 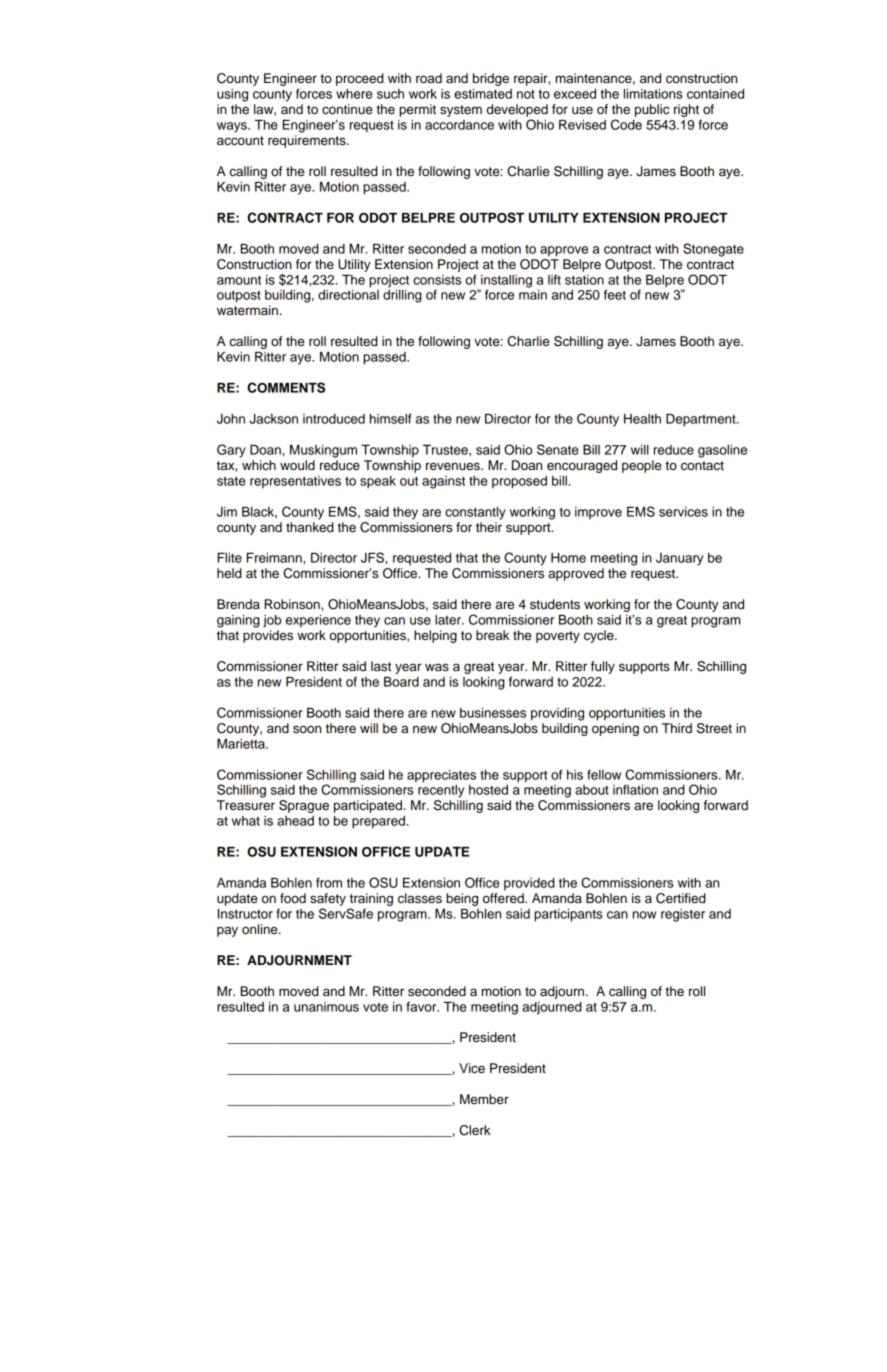 What do you see at coordinates (308, 141) in the screenshot?
I see `requirements` at bounding box center [308, 141].
